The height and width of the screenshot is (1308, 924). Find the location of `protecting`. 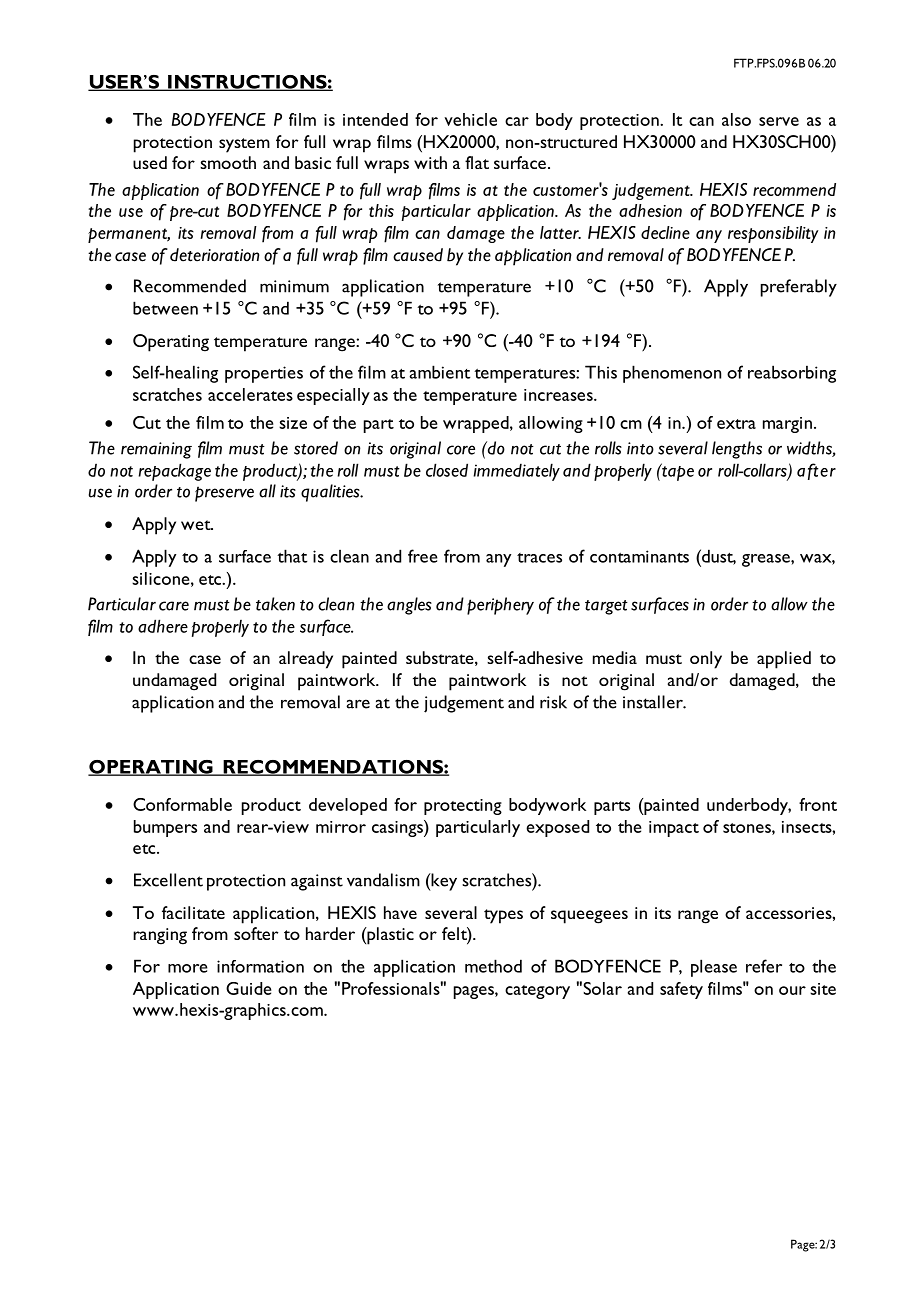

protecting is located at coordinates (463, 807).
